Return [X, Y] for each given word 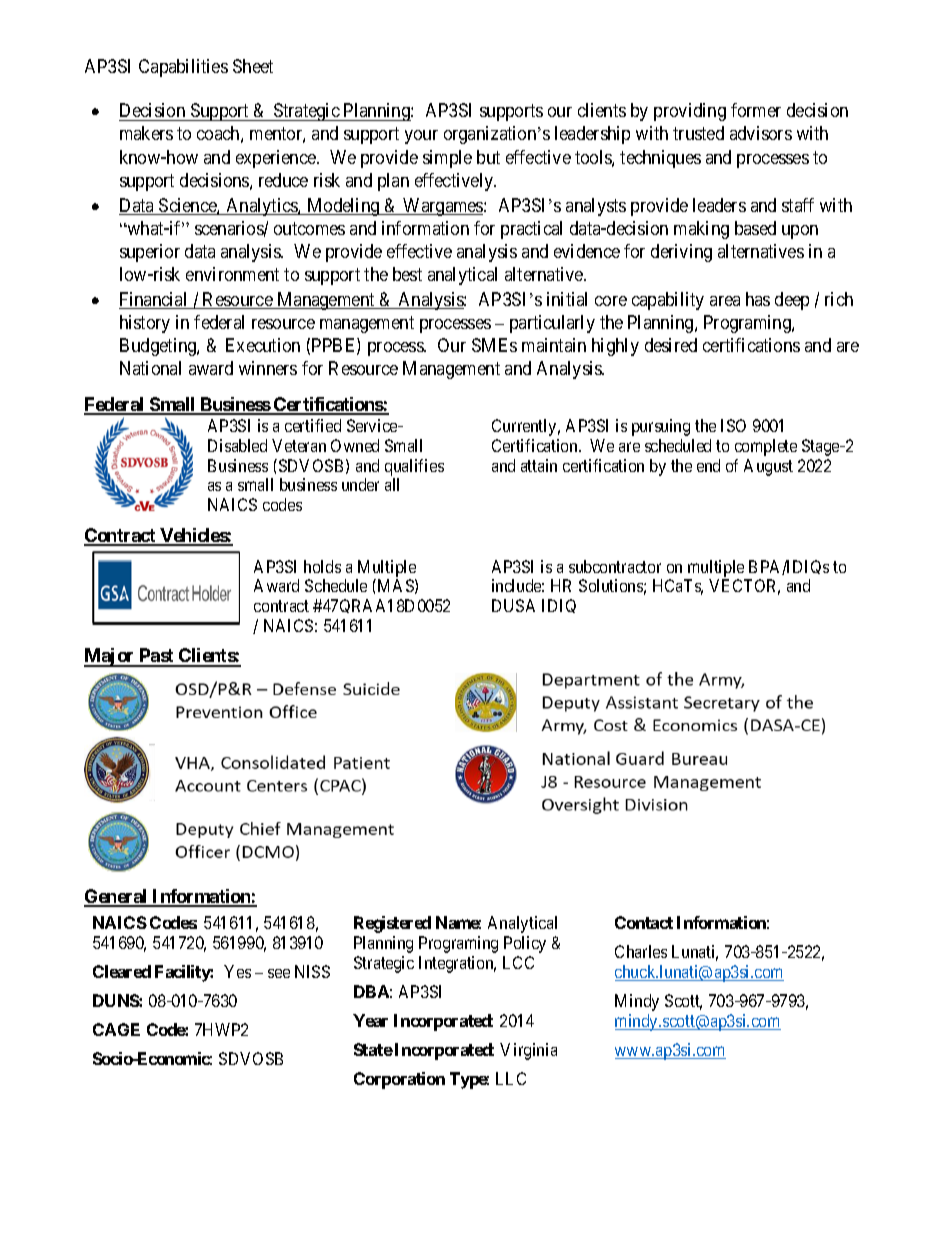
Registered [392, 924]
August [768, 467]
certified [313, 425]
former [756, 110]
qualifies [414, 467]
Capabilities [183, 68]
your [421, 137]
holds [322, 566]
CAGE [116, 1029]
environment [232, 274]
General [117, 897]
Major [110, 657]
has [758, 299]
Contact [644, 922]
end [708, 465]
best [407, 274]
